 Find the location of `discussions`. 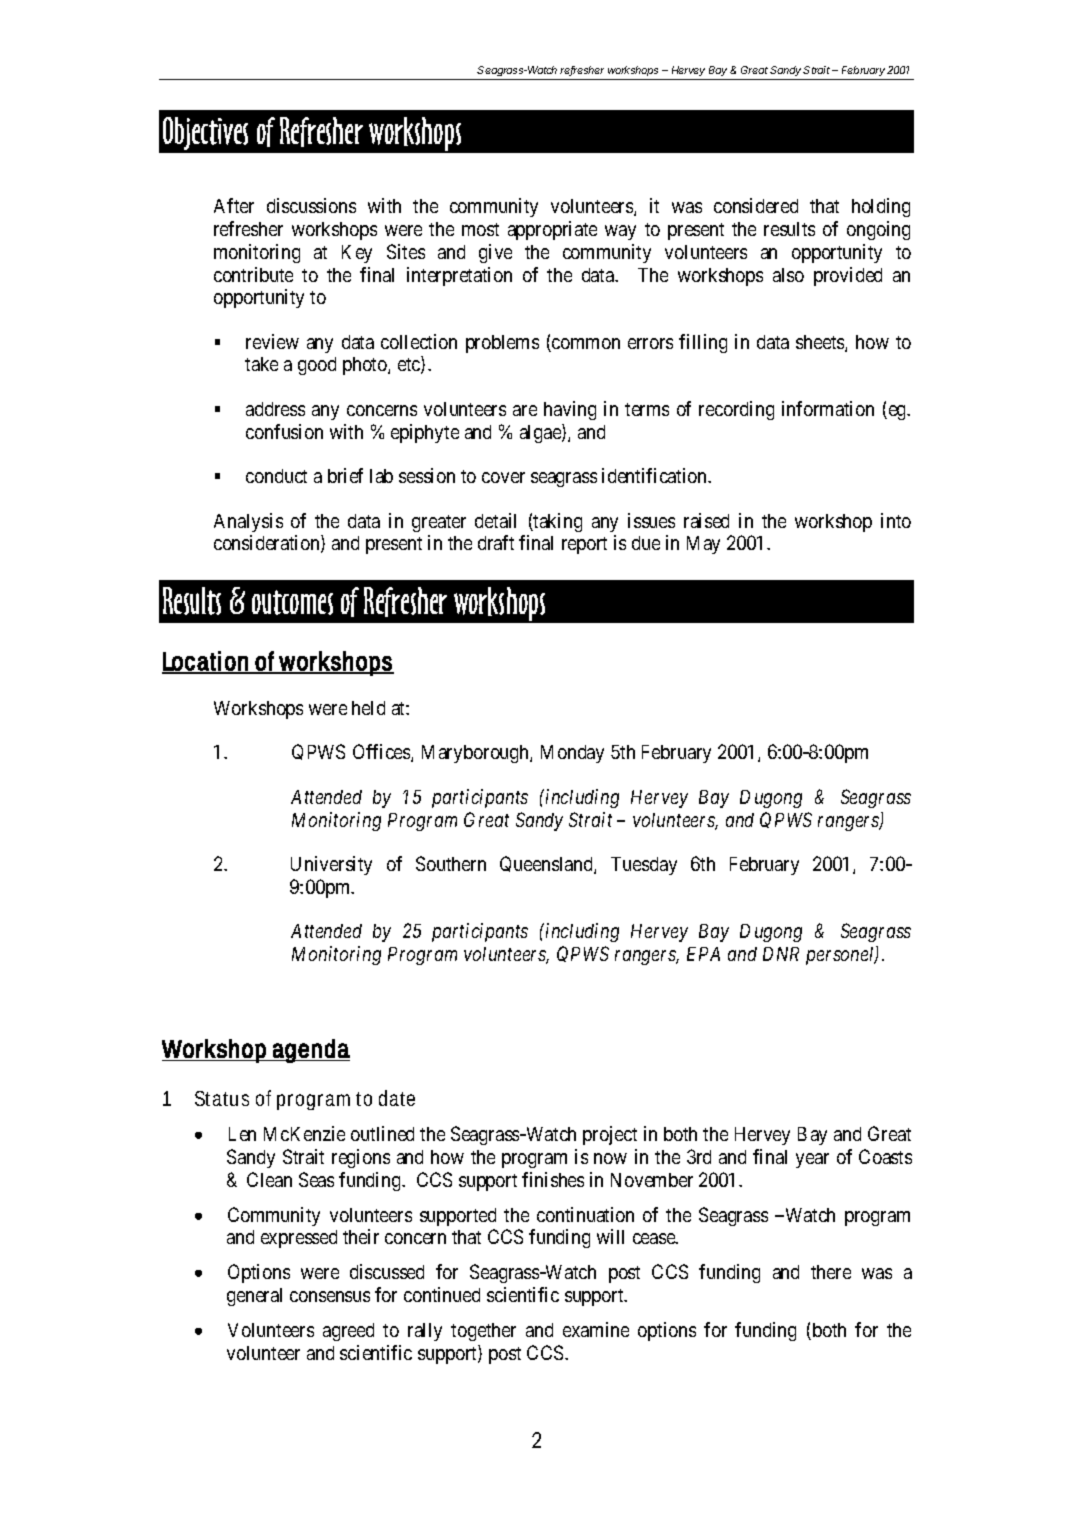

discussions is located at coordinates (311, 205).
